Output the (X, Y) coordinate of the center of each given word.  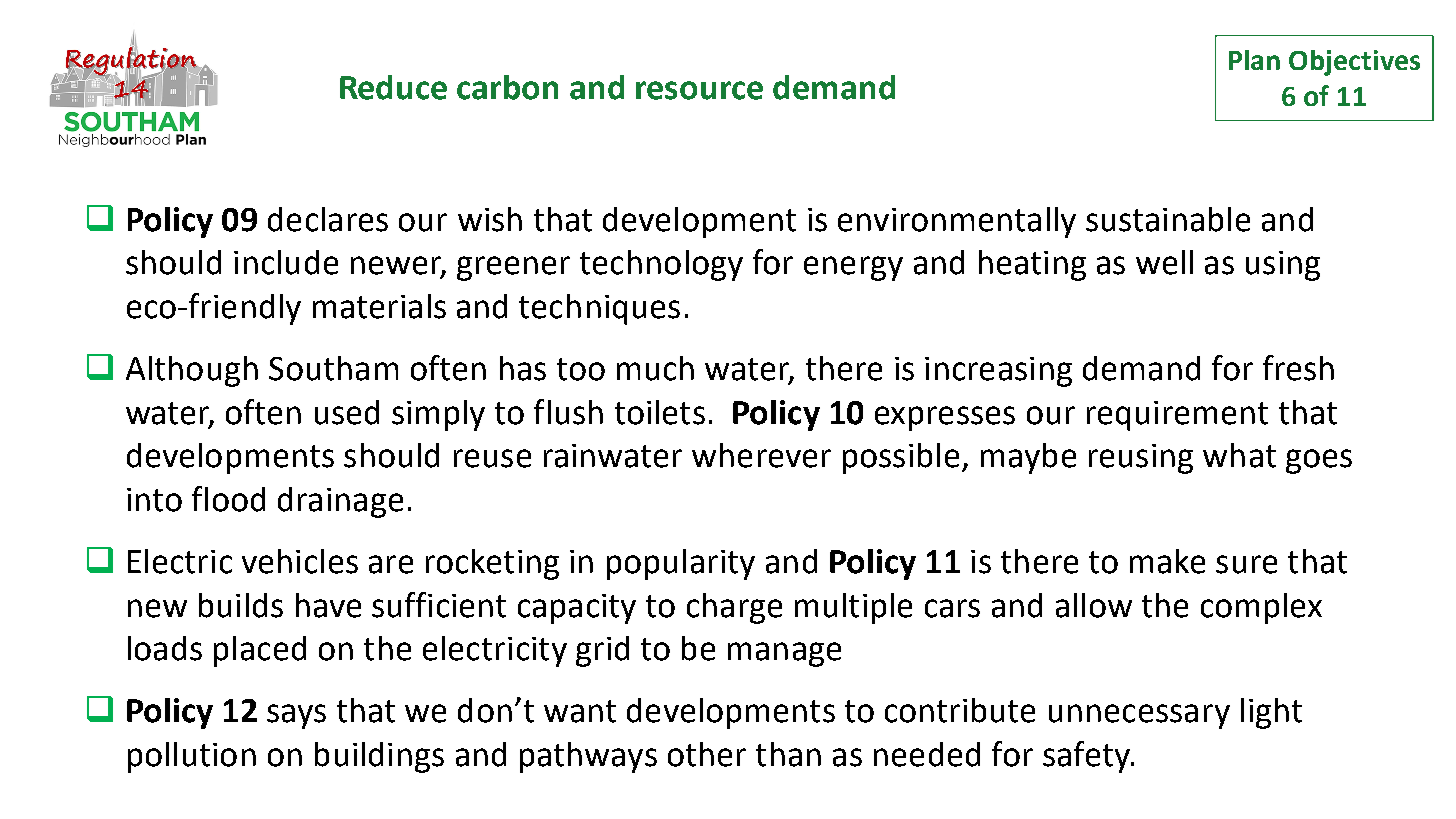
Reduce (393, 87)
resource (699, 90)
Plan (1254, 60)
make (1167, 561)
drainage (340, 502)
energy (853, 268)
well (1164, 262)
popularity (681, 564)
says (296, 716)
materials (379, 306)
